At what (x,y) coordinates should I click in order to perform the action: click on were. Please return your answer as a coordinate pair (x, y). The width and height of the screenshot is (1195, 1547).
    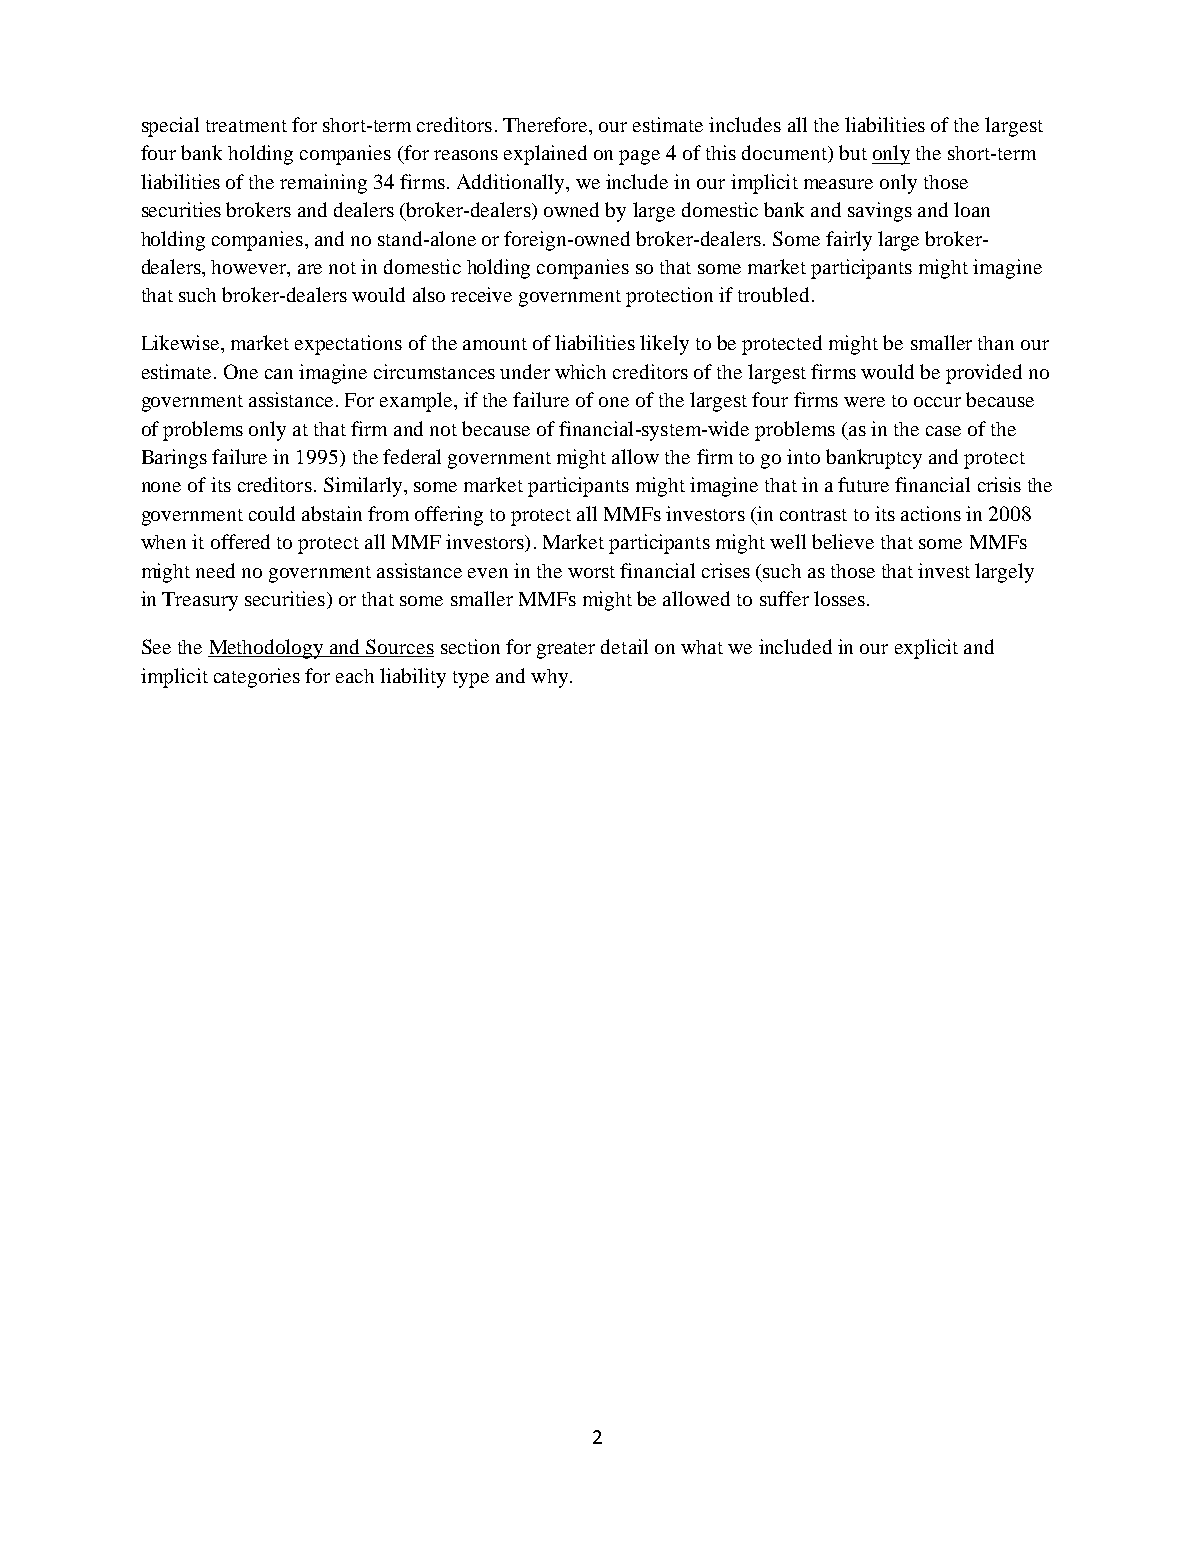
    Looking at the image, I should click on (864, 402).
